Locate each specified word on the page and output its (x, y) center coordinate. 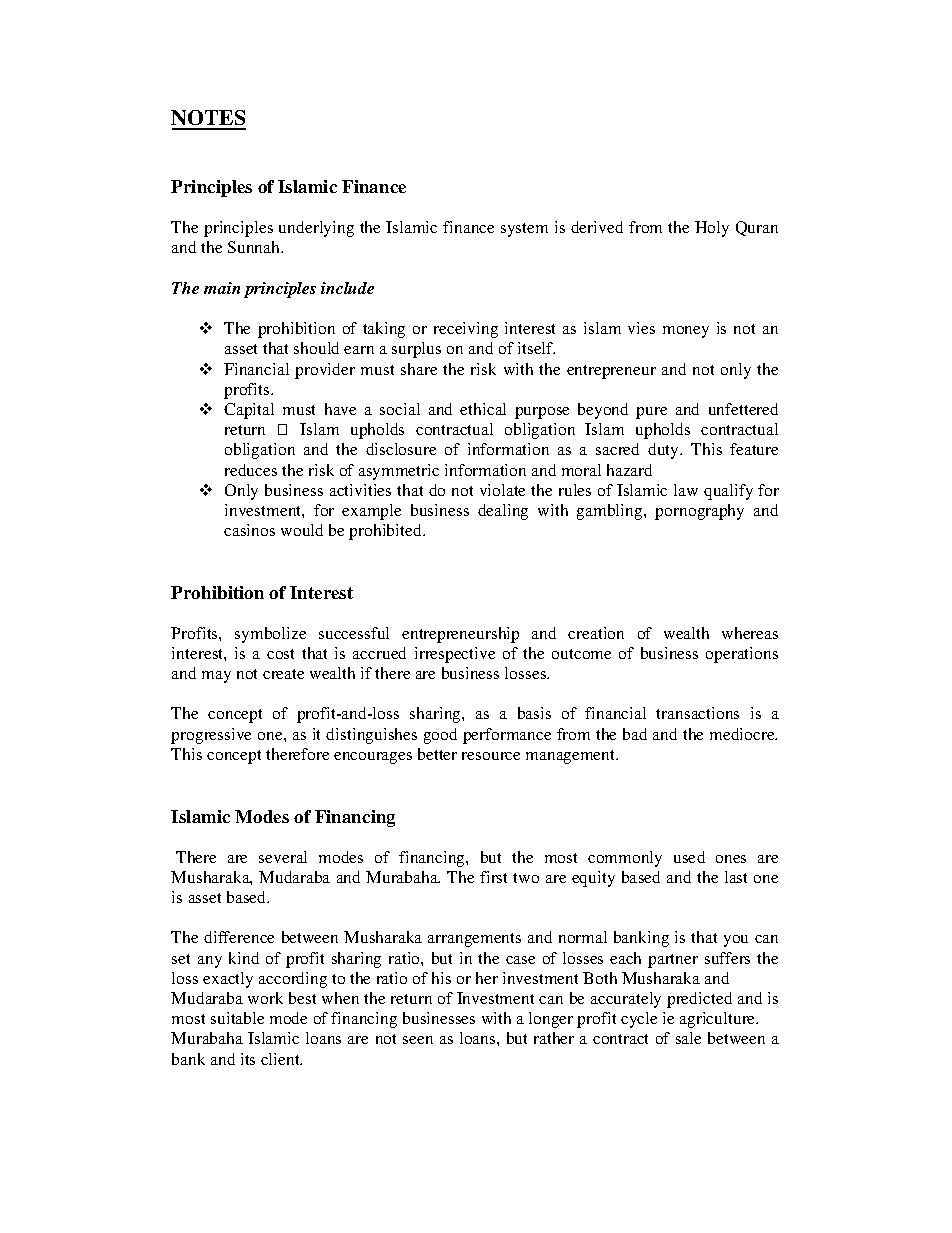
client (281, 1059)
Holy (712, 229)
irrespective (455, 655)
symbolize (270, 635)
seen (418, 1040)
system (524, 230)
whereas (750, 633)
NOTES (208, 119)
